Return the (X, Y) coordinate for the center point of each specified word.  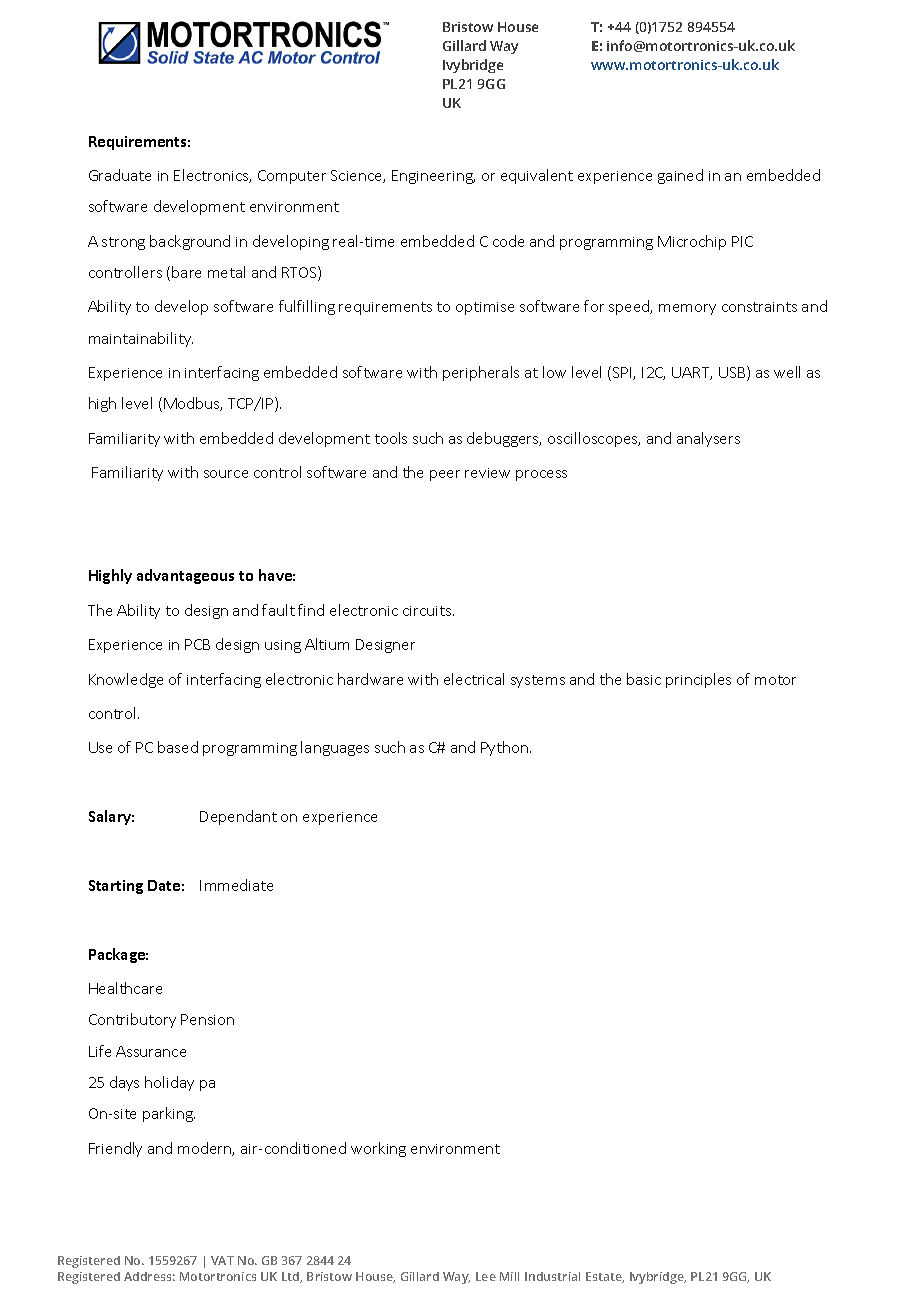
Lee (486, 1276)
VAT (222, 1260)
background (190, 242)
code (508, 241)
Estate (605, 1277)
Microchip (692, 242)
